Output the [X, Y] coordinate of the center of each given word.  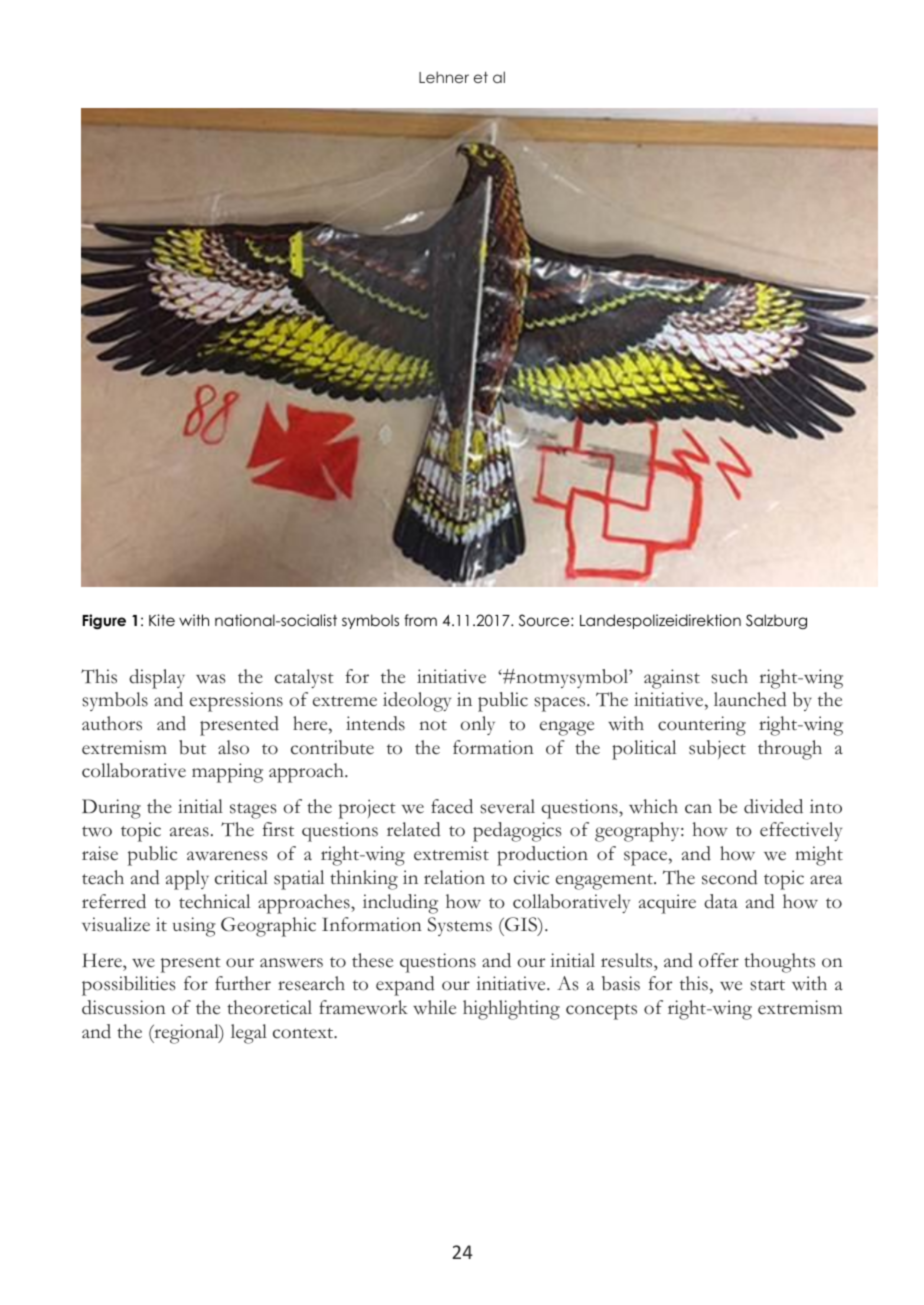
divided [773, 806]
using [194, 927]
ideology [417, 702]
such [729, 676]
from [420, 620]
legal [249, 1034]
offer [719, 960]
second [730, 877]
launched [750, 699]
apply [187, 880]
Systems [460, 926]
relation [454, 877]
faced [452, 806]
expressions [236, 702]
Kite [162, 620]
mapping [227, 773]
